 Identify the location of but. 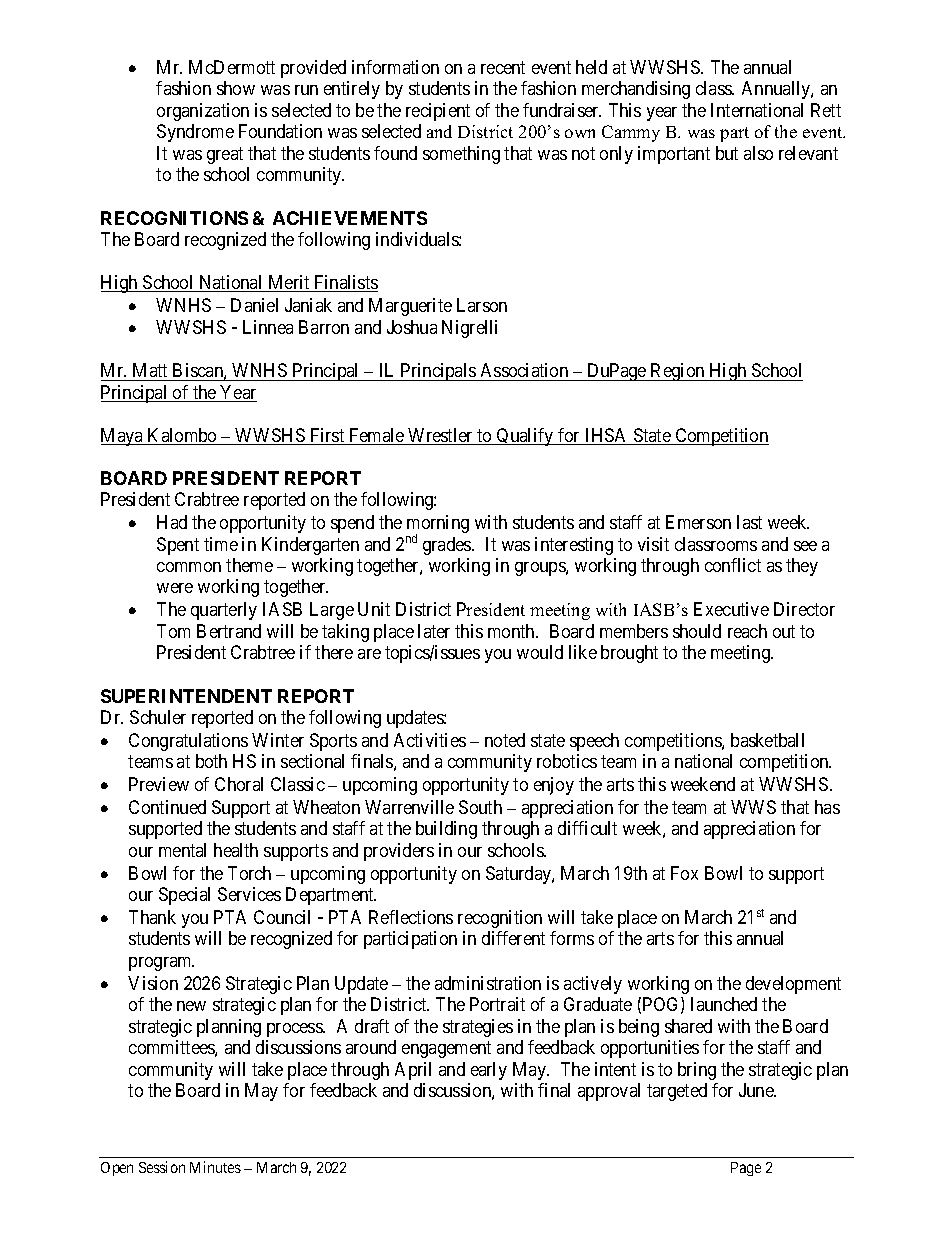
(727, 153).
